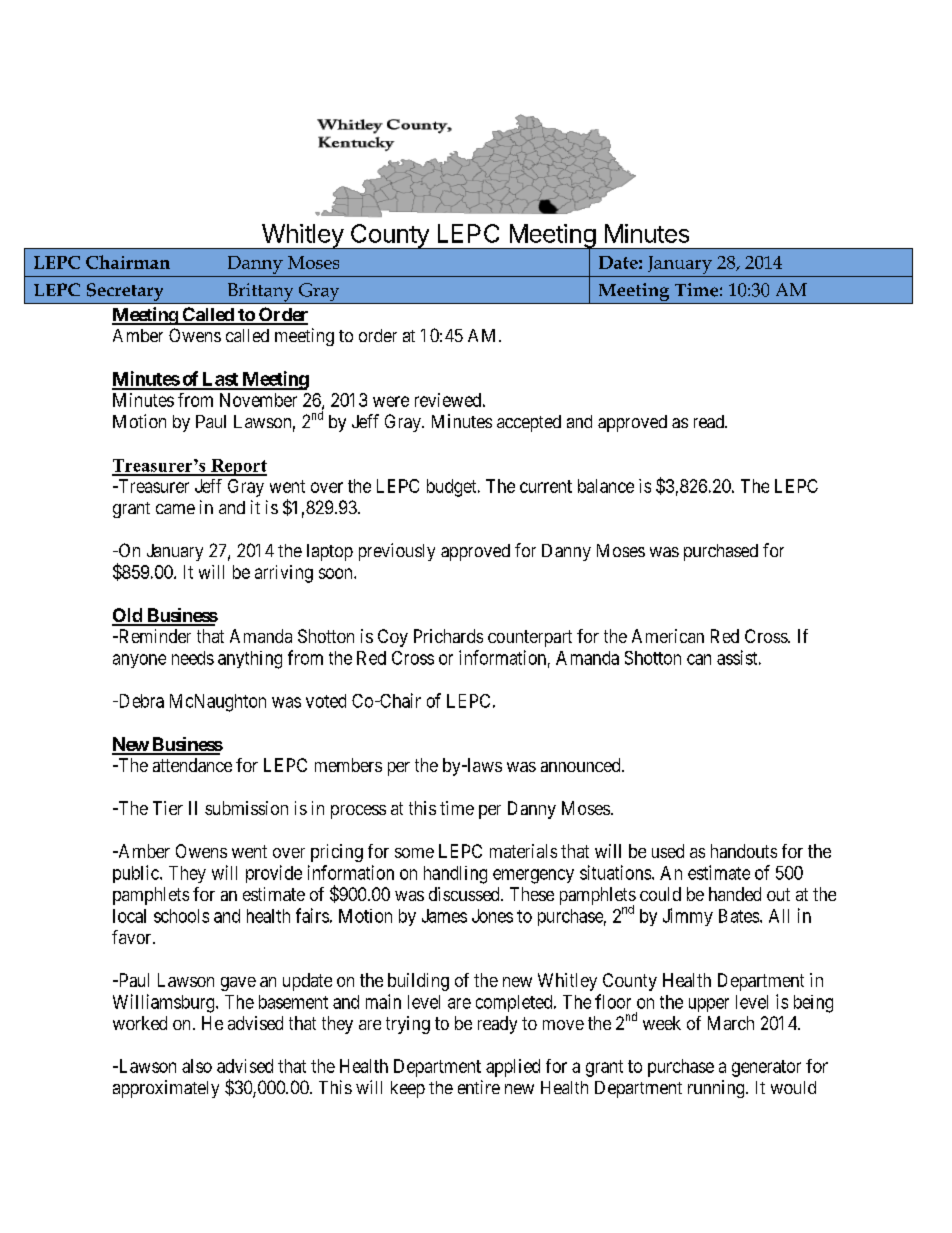 Image resolution: width=952 pixels, height=1233 pixels. Describe the element at coordinates (668, 636) in the screenshot. I see `American` at that location.
